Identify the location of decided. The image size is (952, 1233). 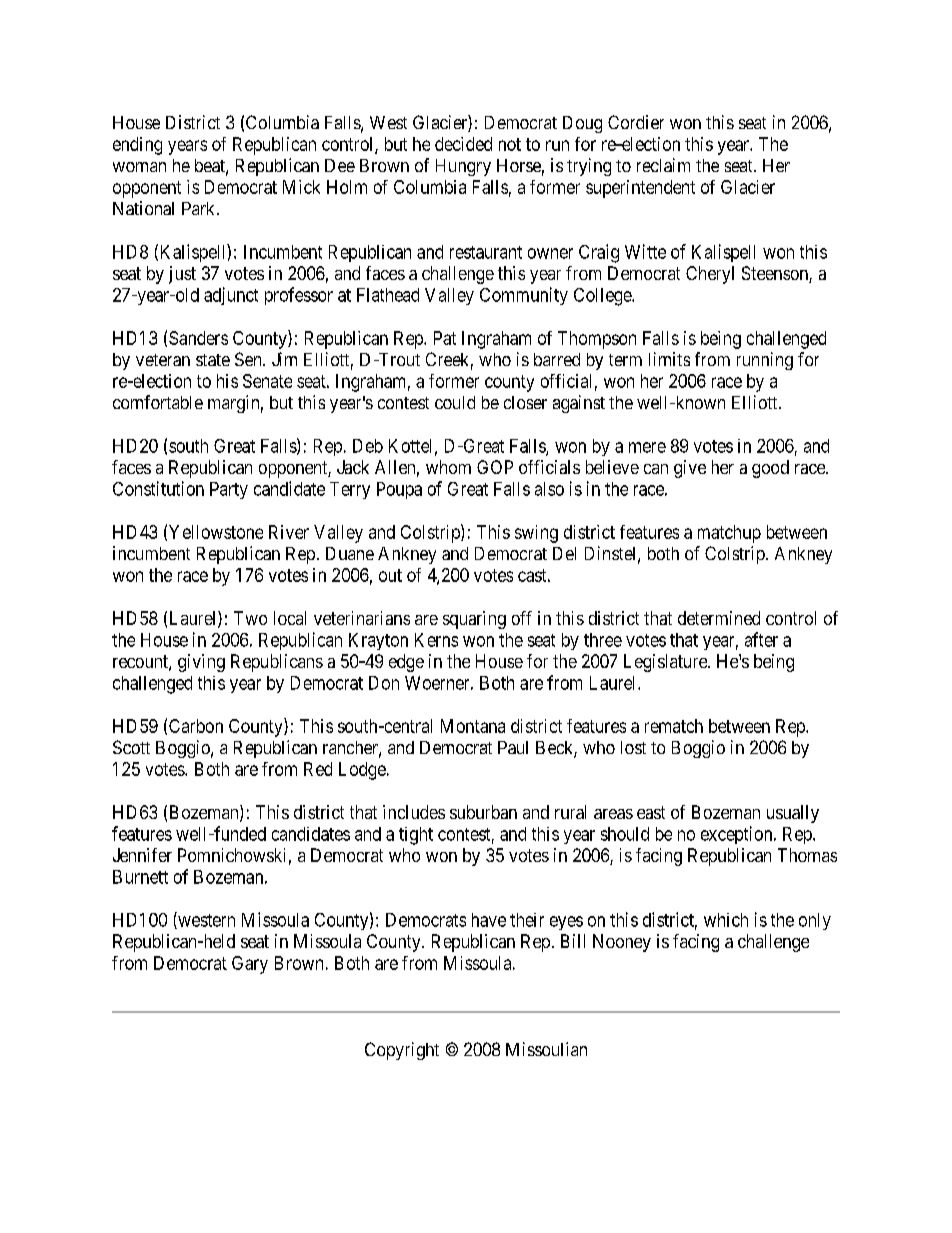
(463, 144).
